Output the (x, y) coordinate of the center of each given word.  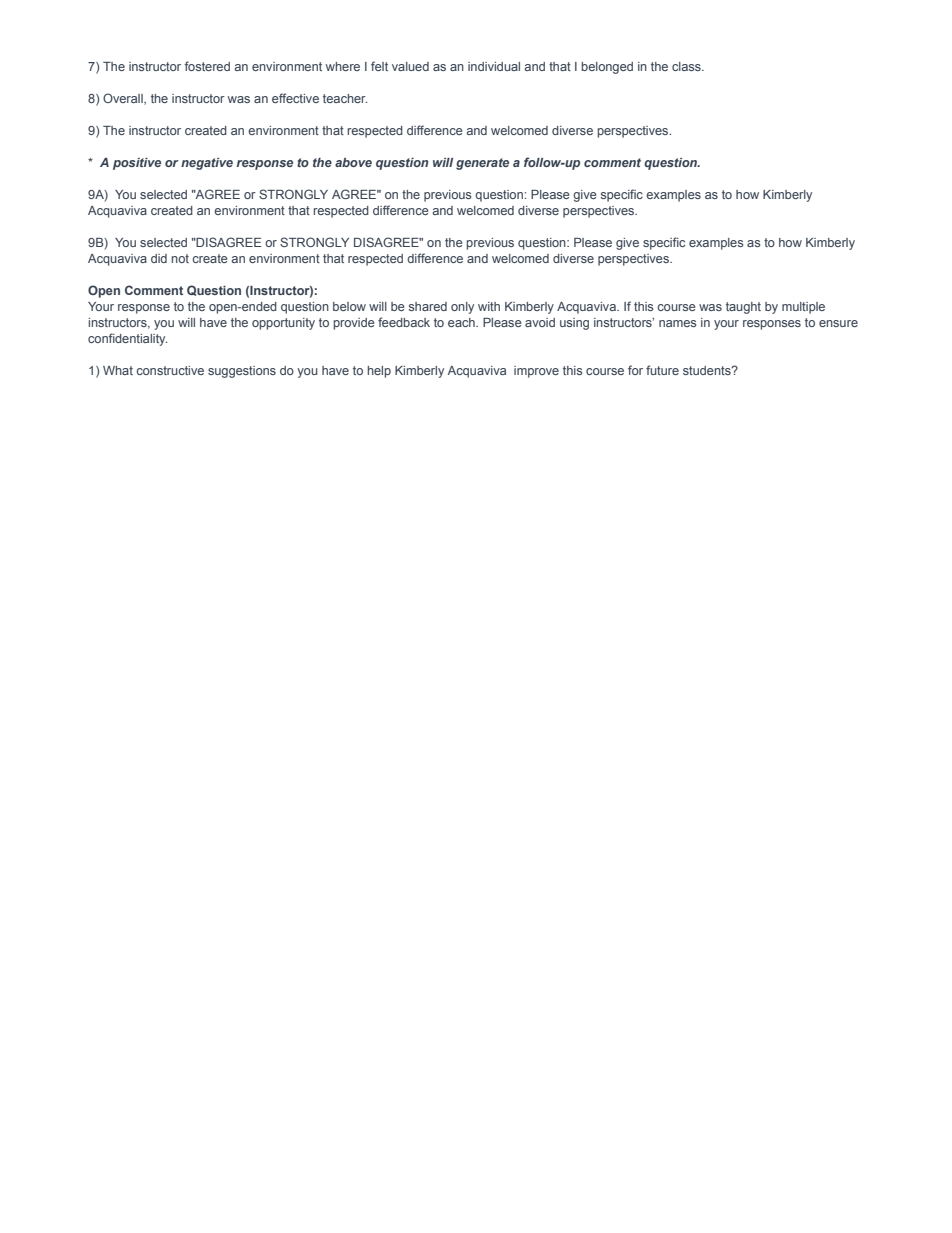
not (180, 258)
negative (207, 164)
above (353, 162)
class (687, 66)
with (489, 306)
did (159, 258)
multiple (803, 308)
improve (536, 372)
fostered (207, 66)
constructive (170, 370)
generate (482, 164)
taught (743, 308)
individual (494, 66)
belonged (607, 68)
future (662, 370)
